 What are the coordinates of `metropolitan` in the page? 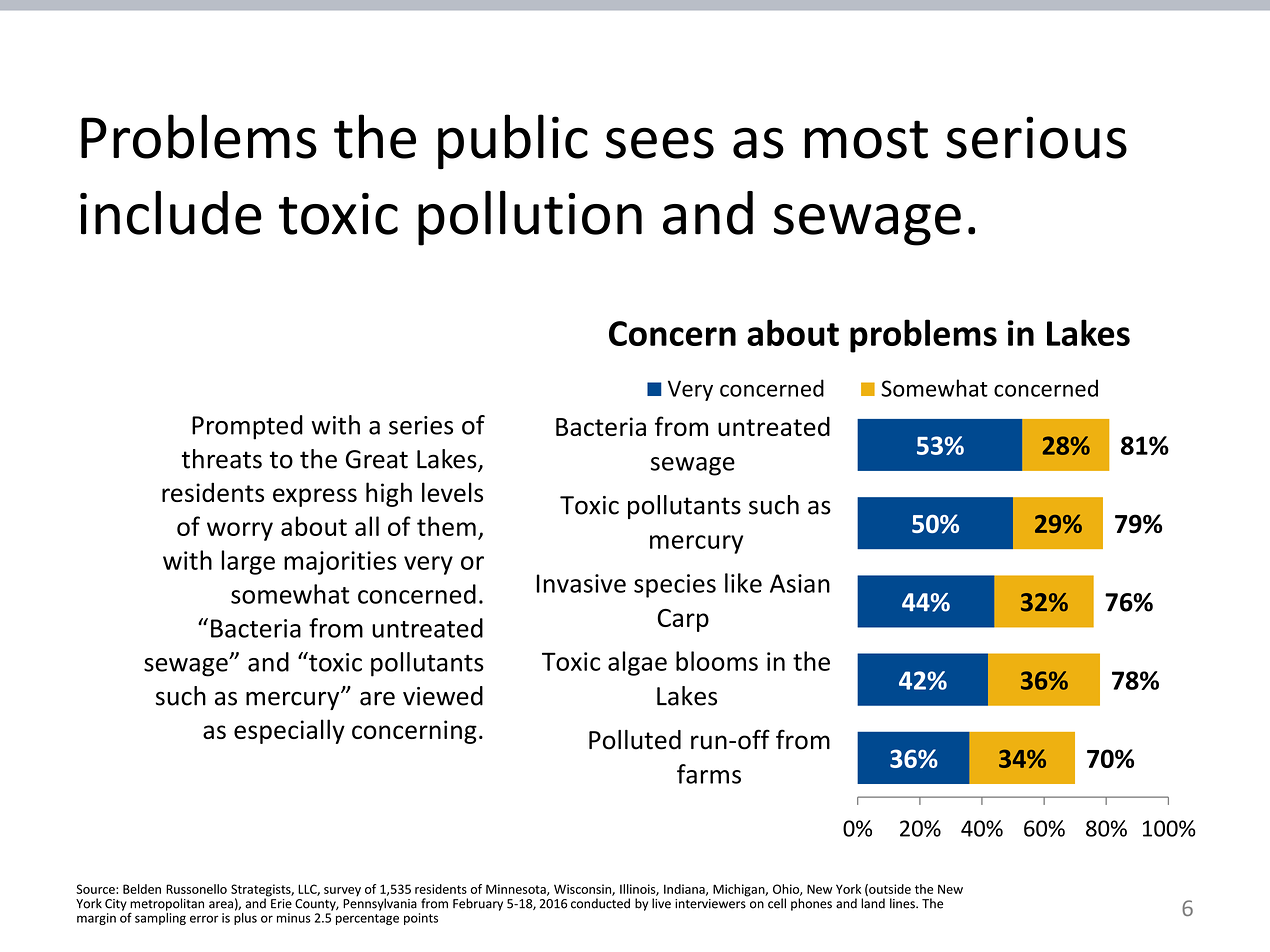 It's located at (167, 905).
